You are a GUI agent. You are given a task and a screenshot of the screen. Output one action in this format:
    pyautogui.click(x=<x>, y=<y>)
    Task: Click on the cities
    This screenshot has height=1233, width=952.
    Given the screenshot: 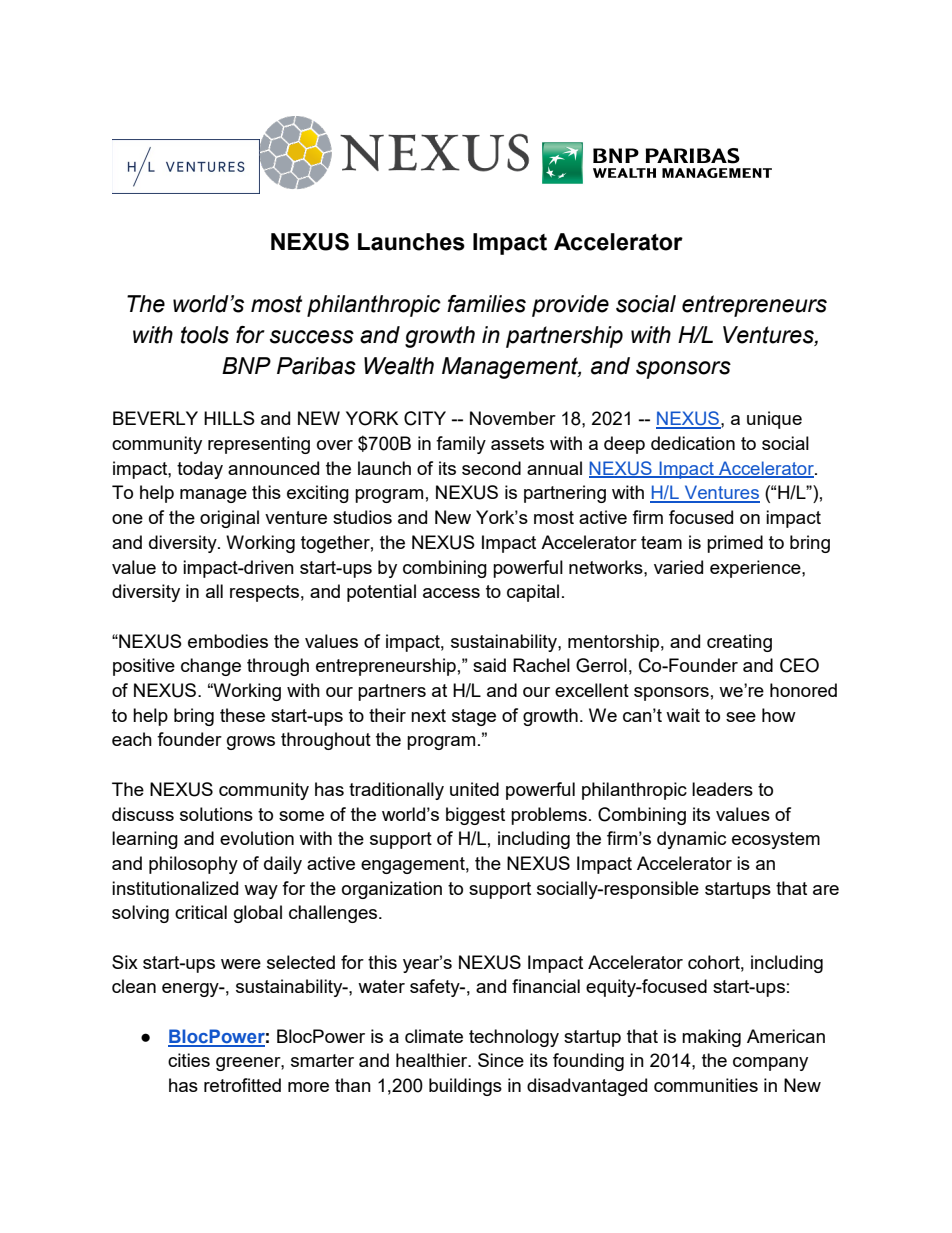 What is the action you would take?
    pyautogui.click(x=189, y=1060)
